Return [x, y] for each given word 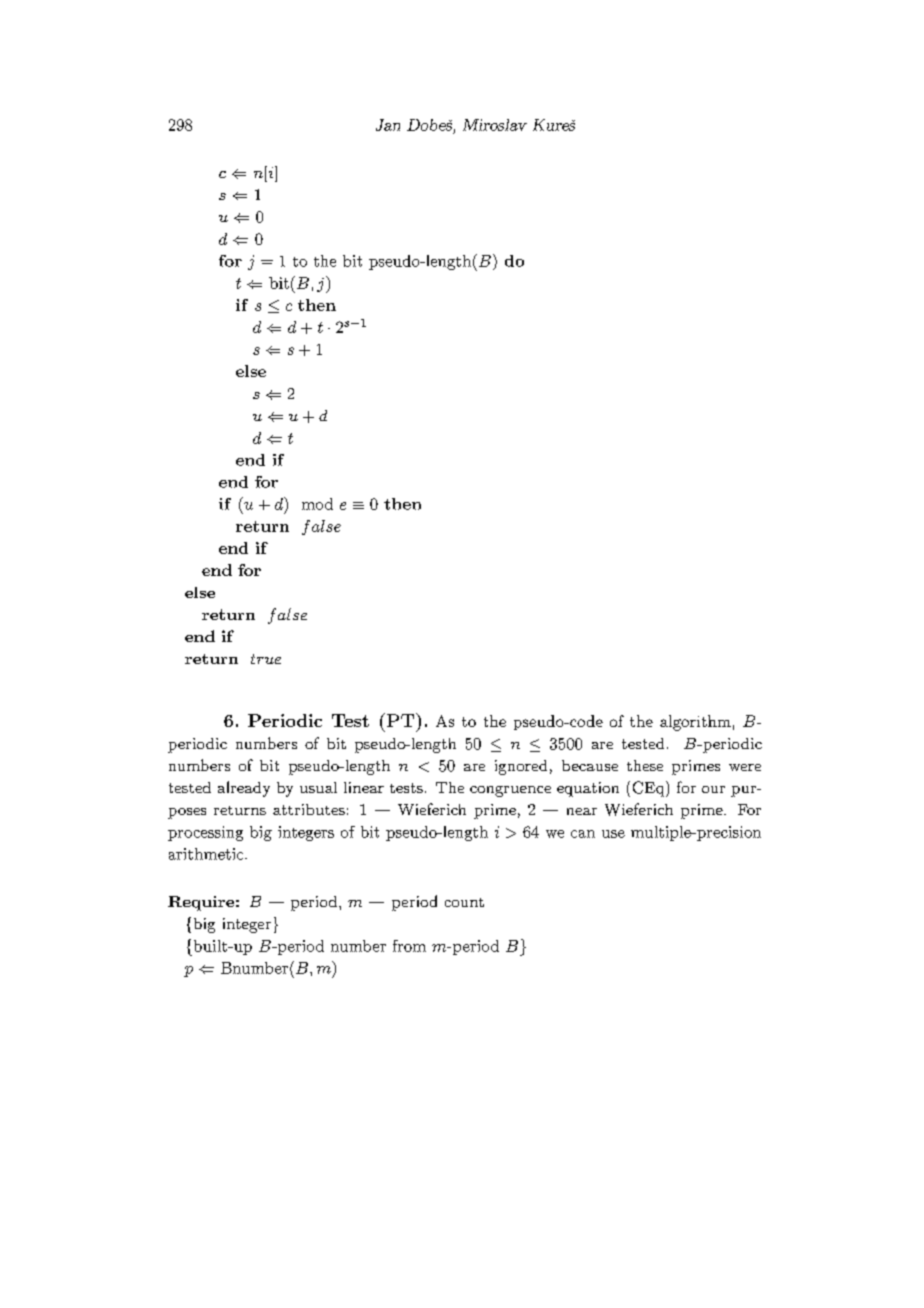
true [266, 659]
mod [317, 504]
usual [318, 787]
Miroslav [495, 125]
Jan [388, 125]
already [244, 789]
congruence [510, 791]
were [745, 767]
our [713, 789]
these [645, 765]
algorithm [695, 723]
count [464, 902]
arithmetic [207, 854]
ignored [521, 767]
